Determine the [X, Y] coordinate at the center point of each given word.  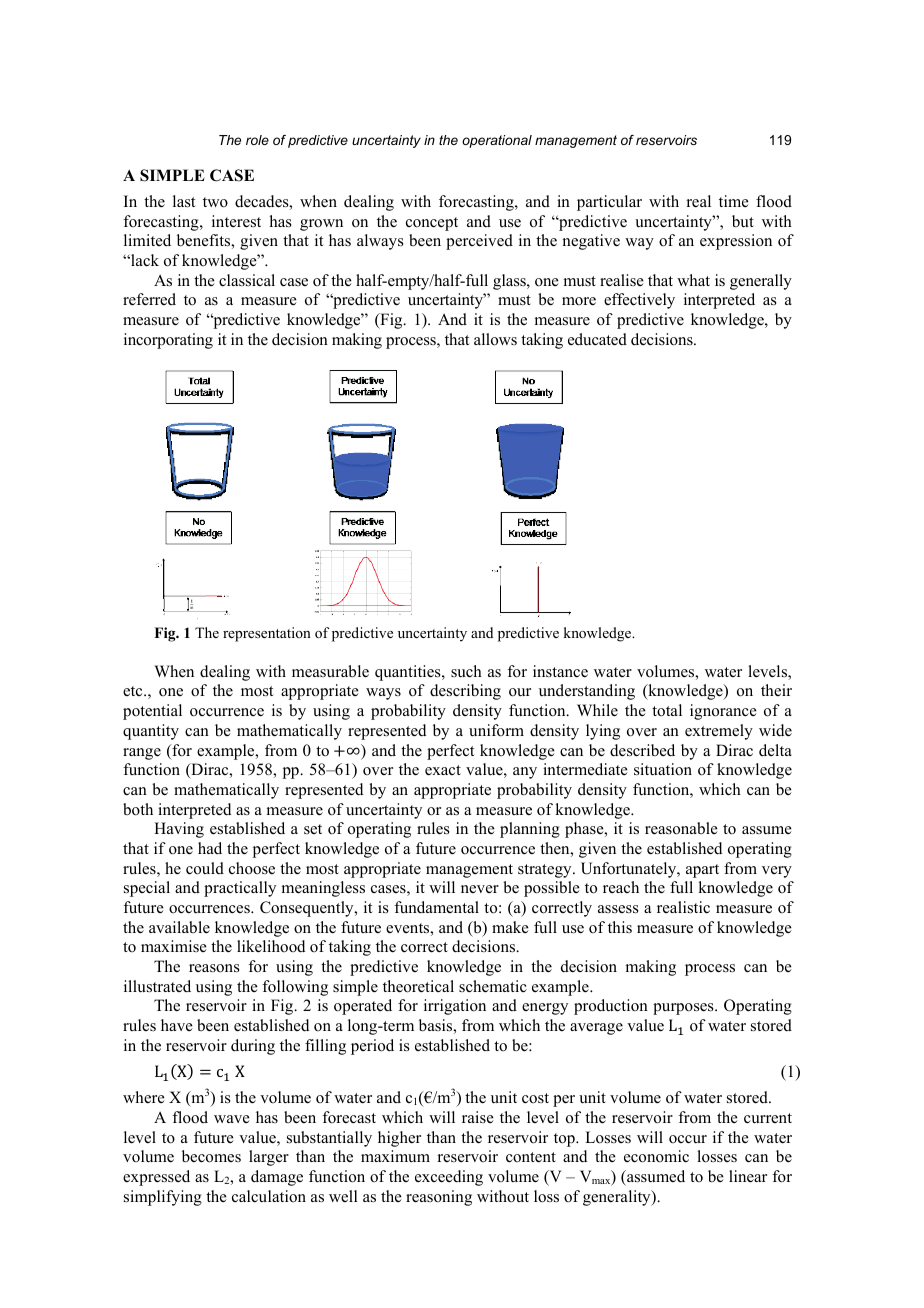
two [215, 202]
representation [267, 634]
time [734, 201]
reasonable [681, 828]
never [480, 889]
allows [495, 339]
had [210, 848]
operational [497, 141]
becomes [211, 1156]
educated [597, 339]
